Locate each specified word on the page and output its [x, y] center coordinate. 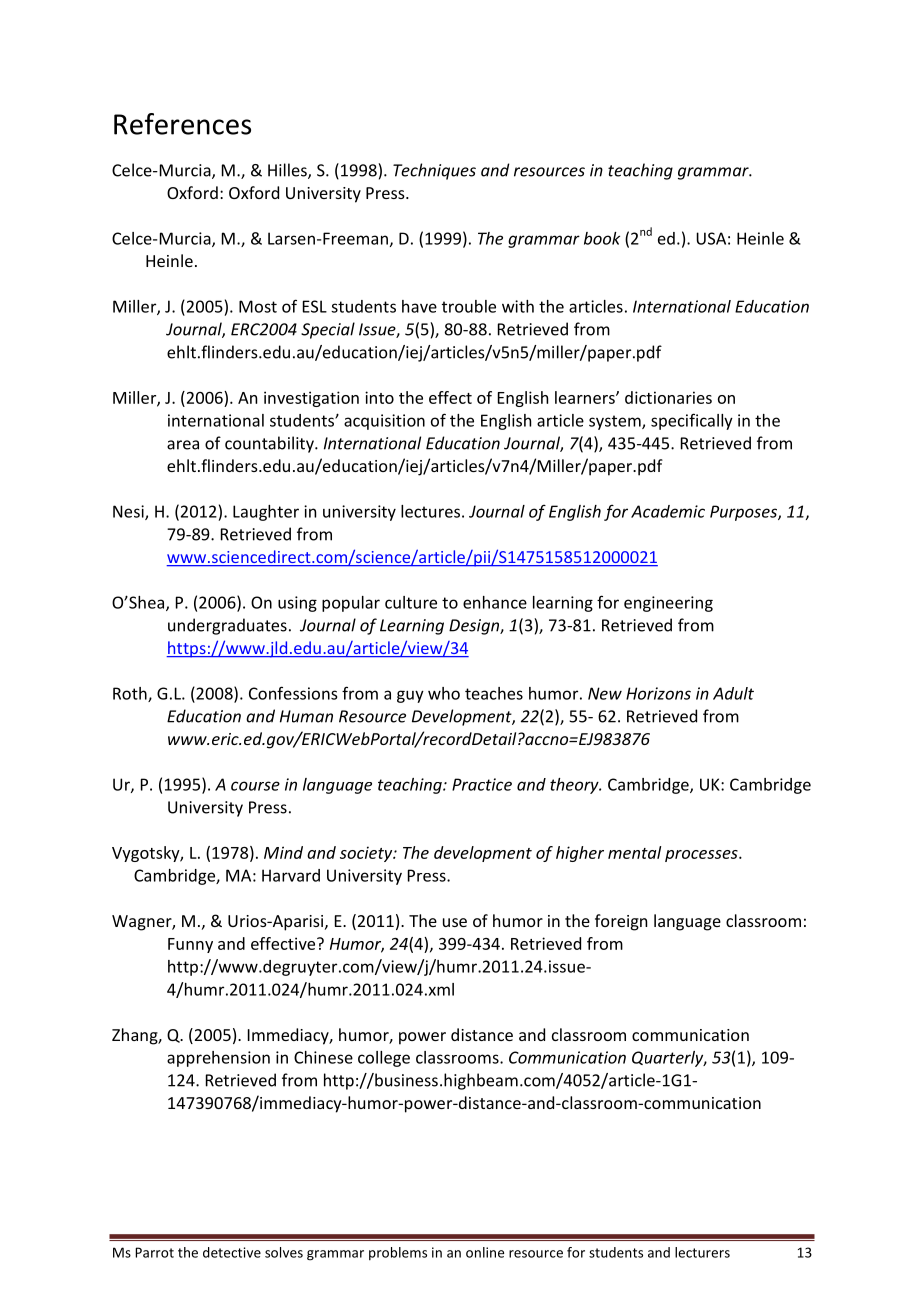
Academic [668, 511]
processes [702, 856]
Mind [283, 852]
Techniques [434, 171]
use [455, 922]
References [182, 124]
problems [398, 1253]
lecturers [702, 1252]
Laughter [266, 513]
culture [411, 602]
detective [232, 1252]
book [602, 238]
